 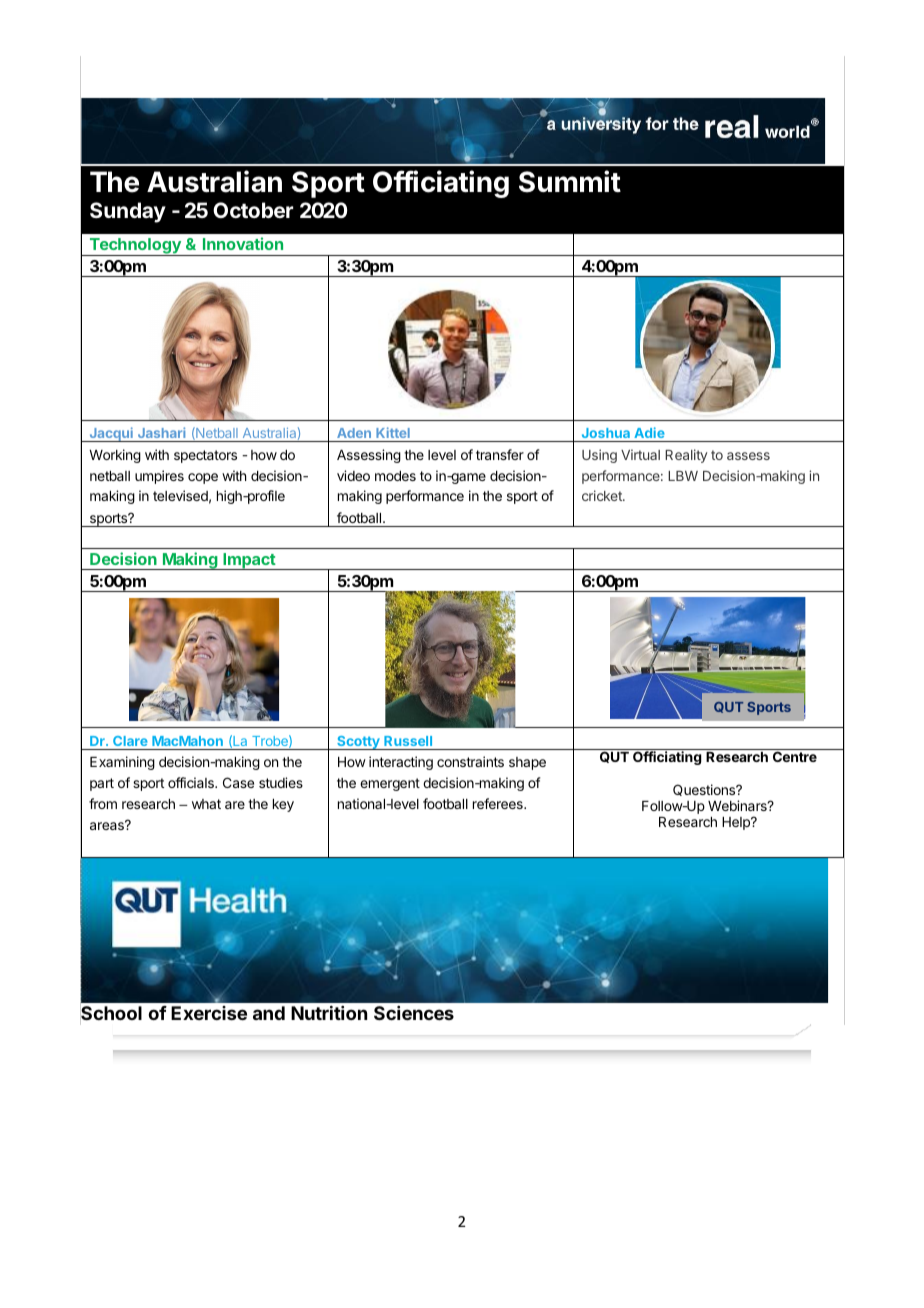 I want to click on Joshua, so click(x=606, y=433).
